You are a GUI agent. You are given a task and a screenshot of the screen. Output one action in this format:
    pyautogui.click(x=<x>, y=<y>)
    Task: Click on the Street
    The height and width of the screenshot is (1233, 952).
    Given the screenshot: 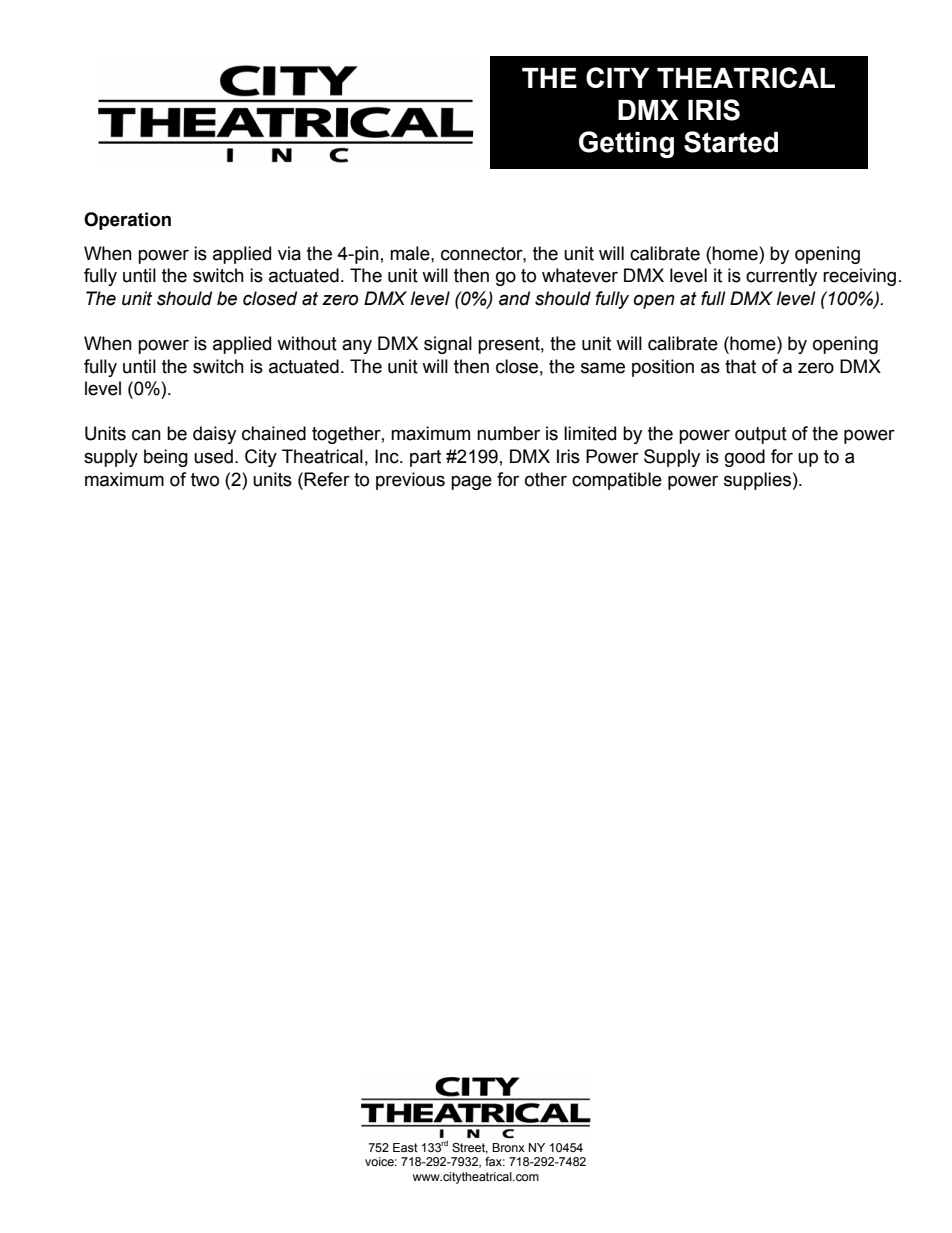 What is the action you would take?
    pyautogui.click(x=470, y=1148)
